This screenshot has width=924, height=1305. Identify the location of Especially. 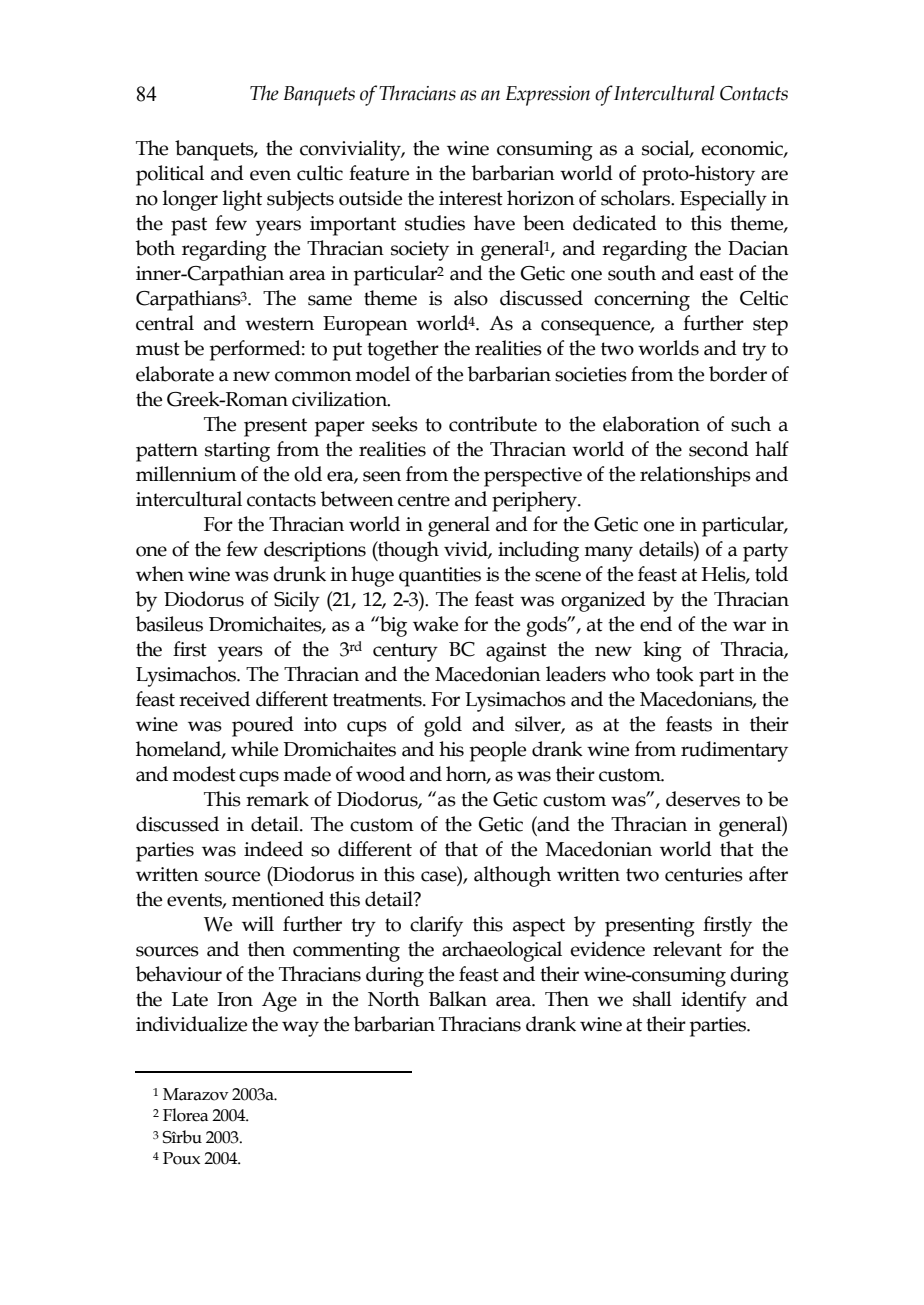
(723, 200).
